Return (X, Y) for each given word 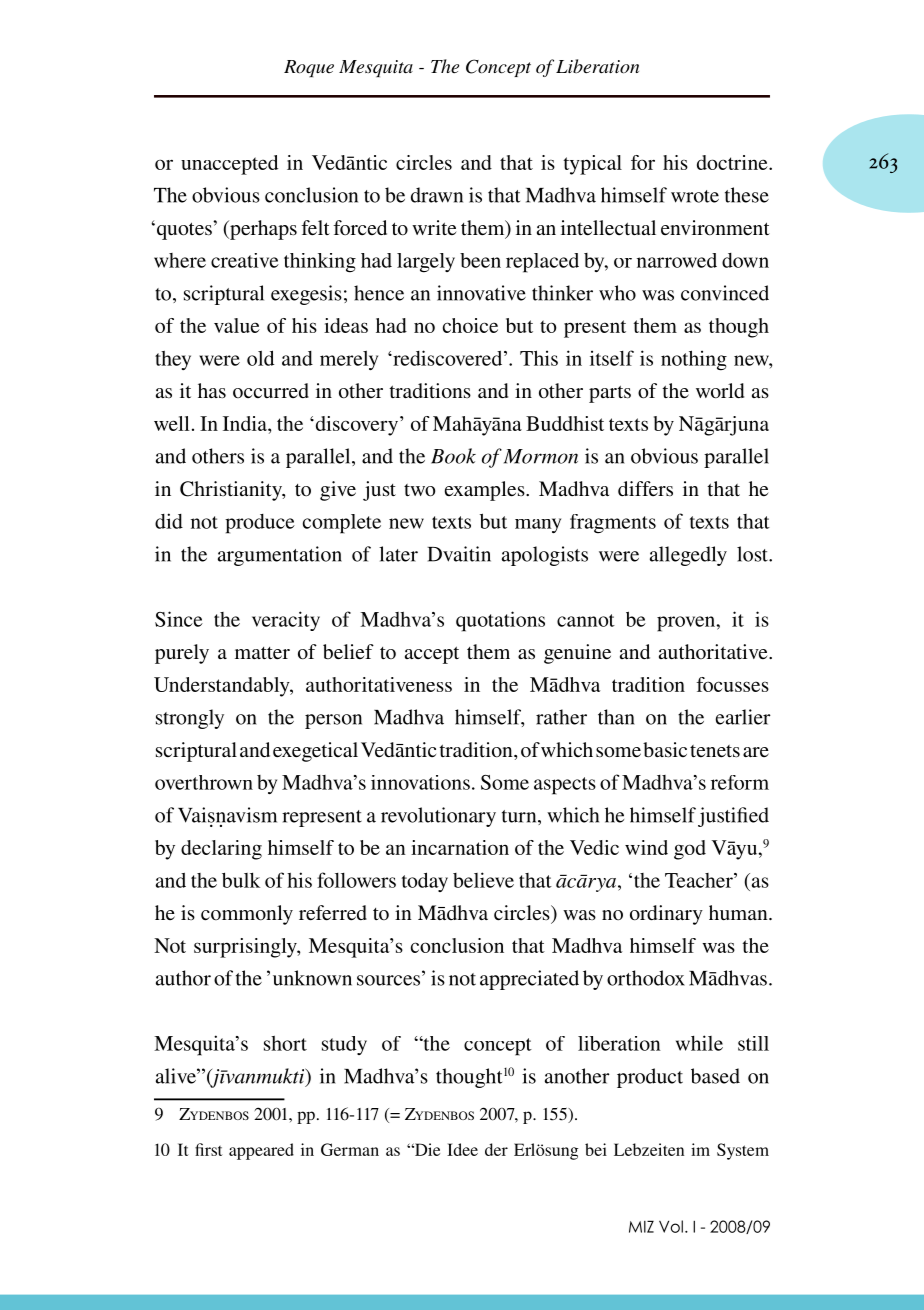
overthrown (204, 782)
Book (453, 456)
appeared (261, 1151)
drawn (437, 195)
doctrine (733, 162)
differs (645, 488)
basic (665, 750)
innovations (420, 782)
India (246, 423)
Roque (309, 68)
